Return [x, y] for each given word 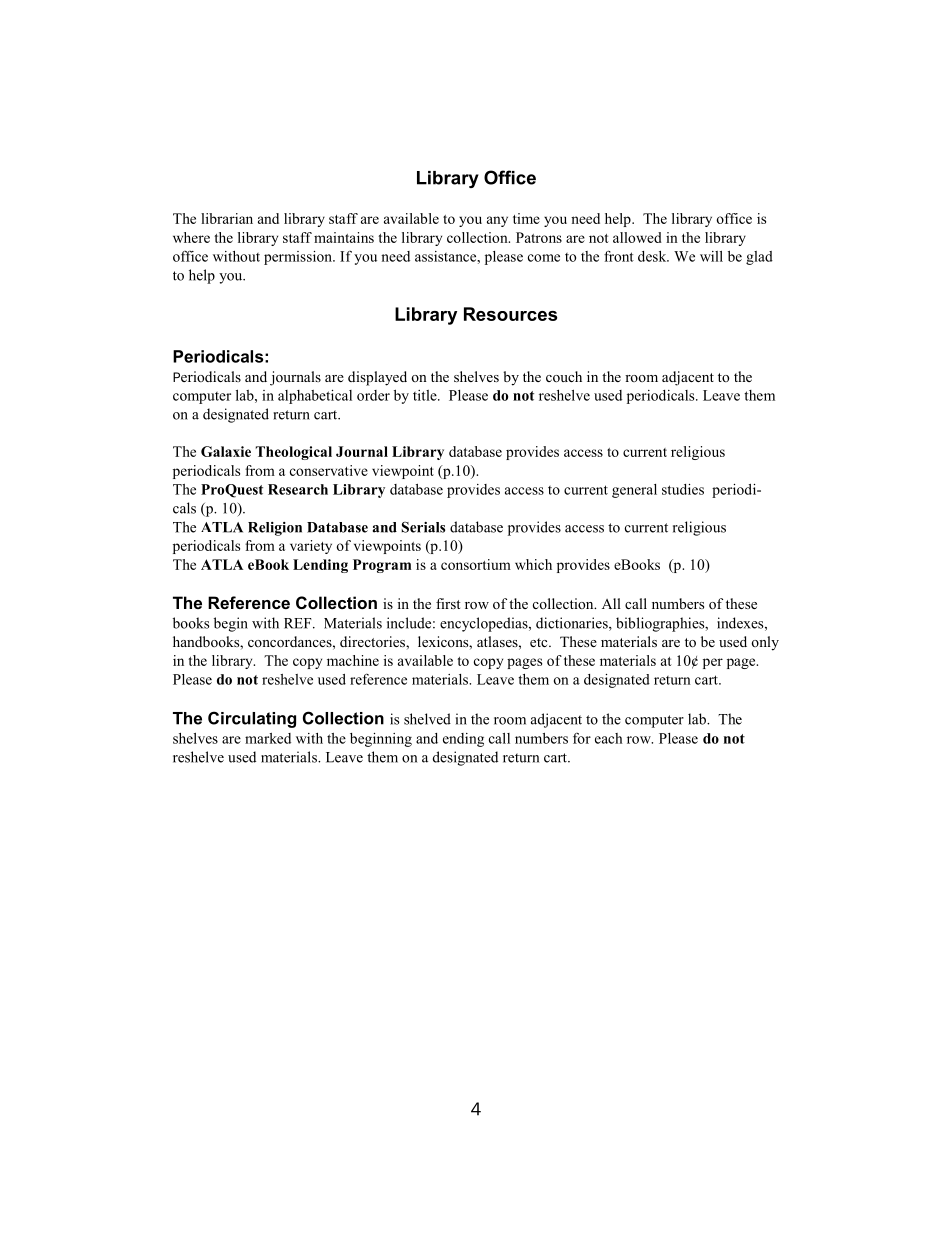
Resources [510, 314]
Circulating [252, 719]
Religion [275, 529]
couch [564, 376]
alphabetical [315, 397]
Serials [423, 527]
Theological [294, 453]
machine [353, 660]
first [448, 603]
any [497, 221]
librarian [227, 218]
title [426, 395]
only [765, 643]
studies [683, 489]
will [711, 256]
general [634, 491]
